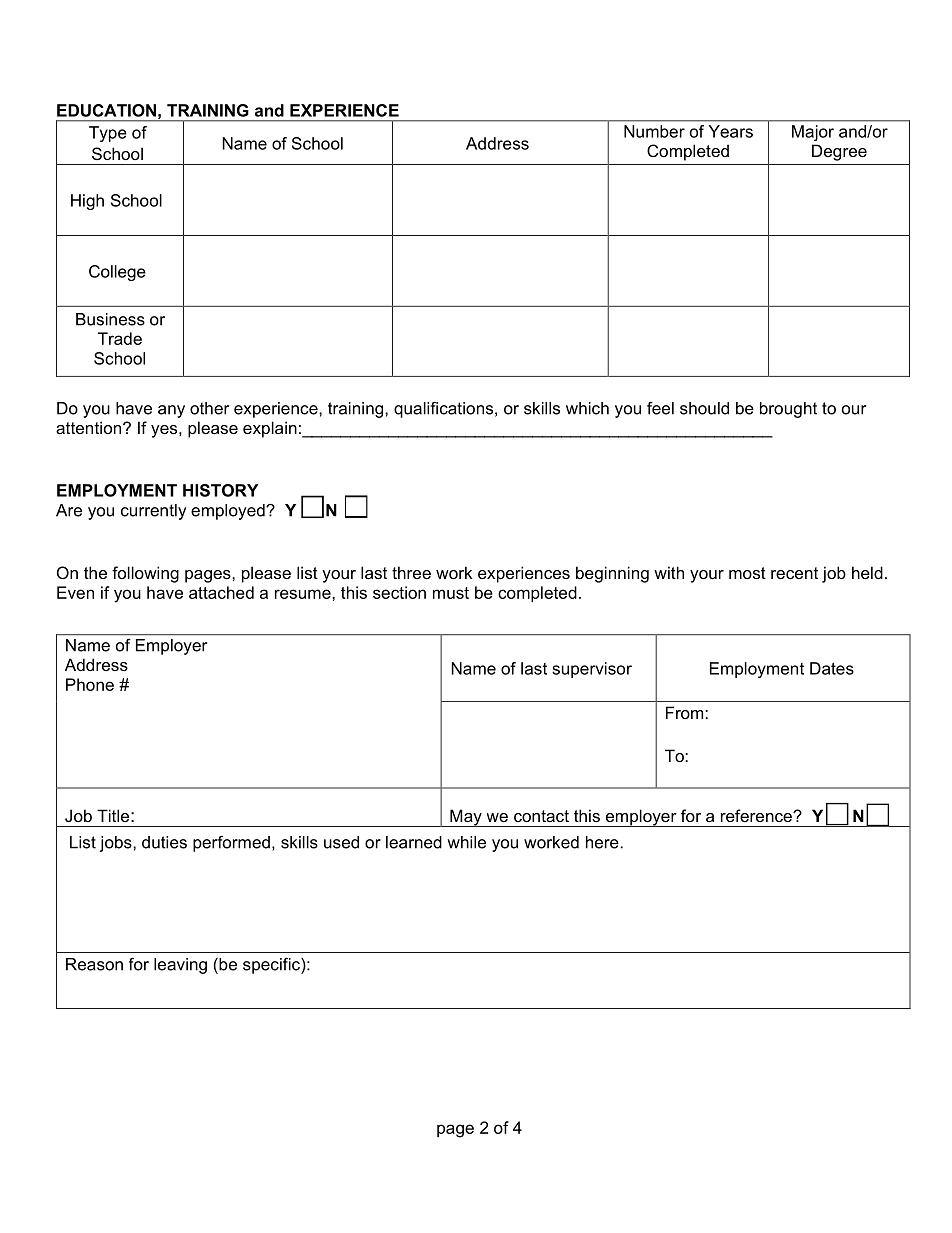  Describe the element at coordinates (90, 684) in the screenshot. I see `Phone` at that location.
